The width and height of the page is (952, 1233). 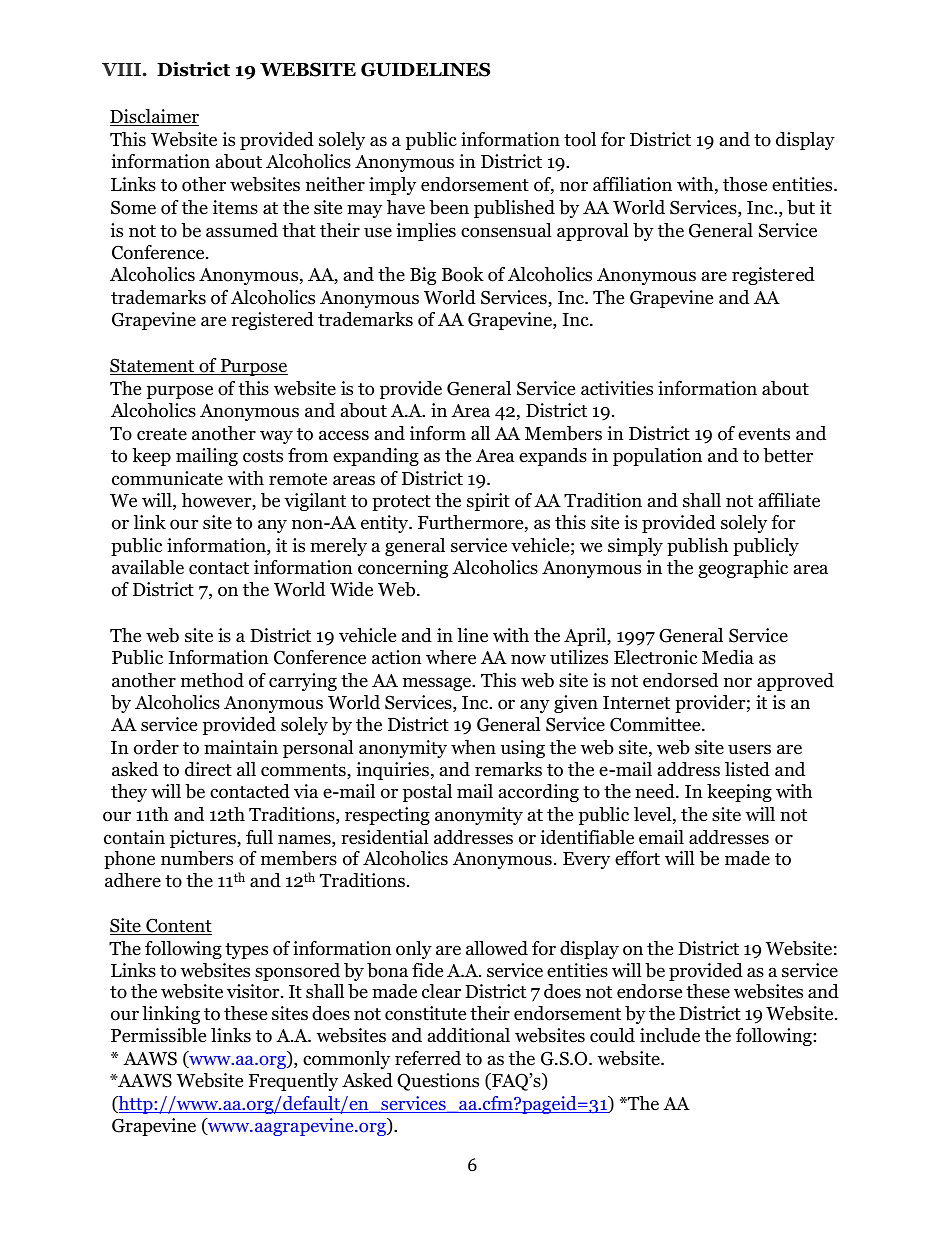 I want to click on concerning, so click(x=403, y=569).
